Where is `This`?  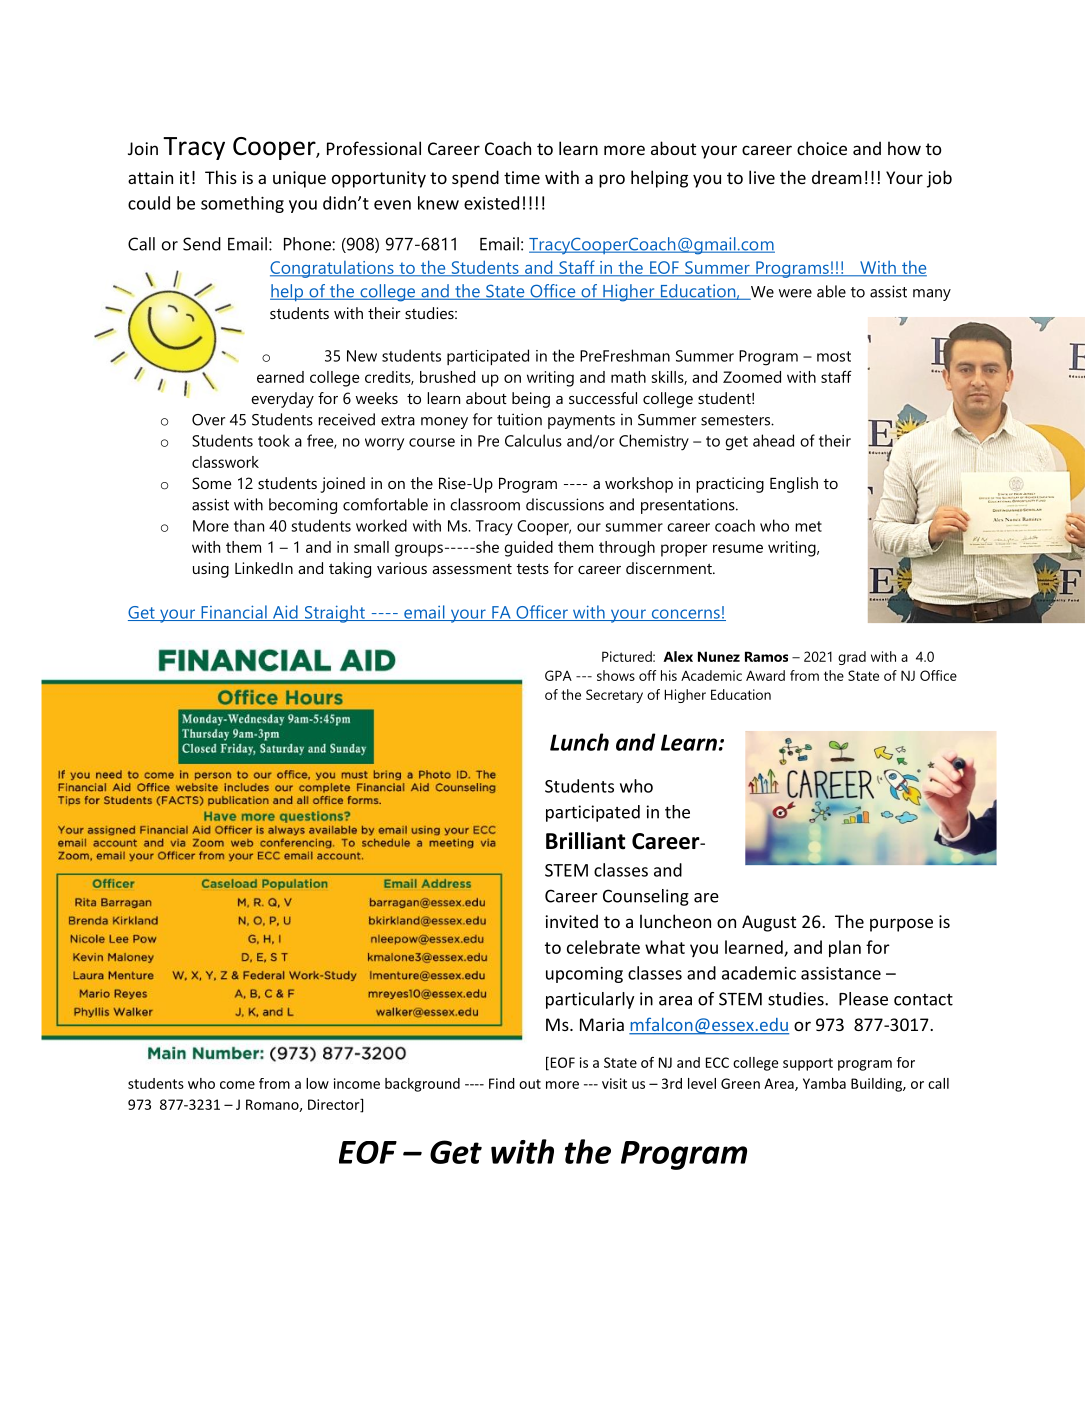 This is located at coordinates (221, 177).
